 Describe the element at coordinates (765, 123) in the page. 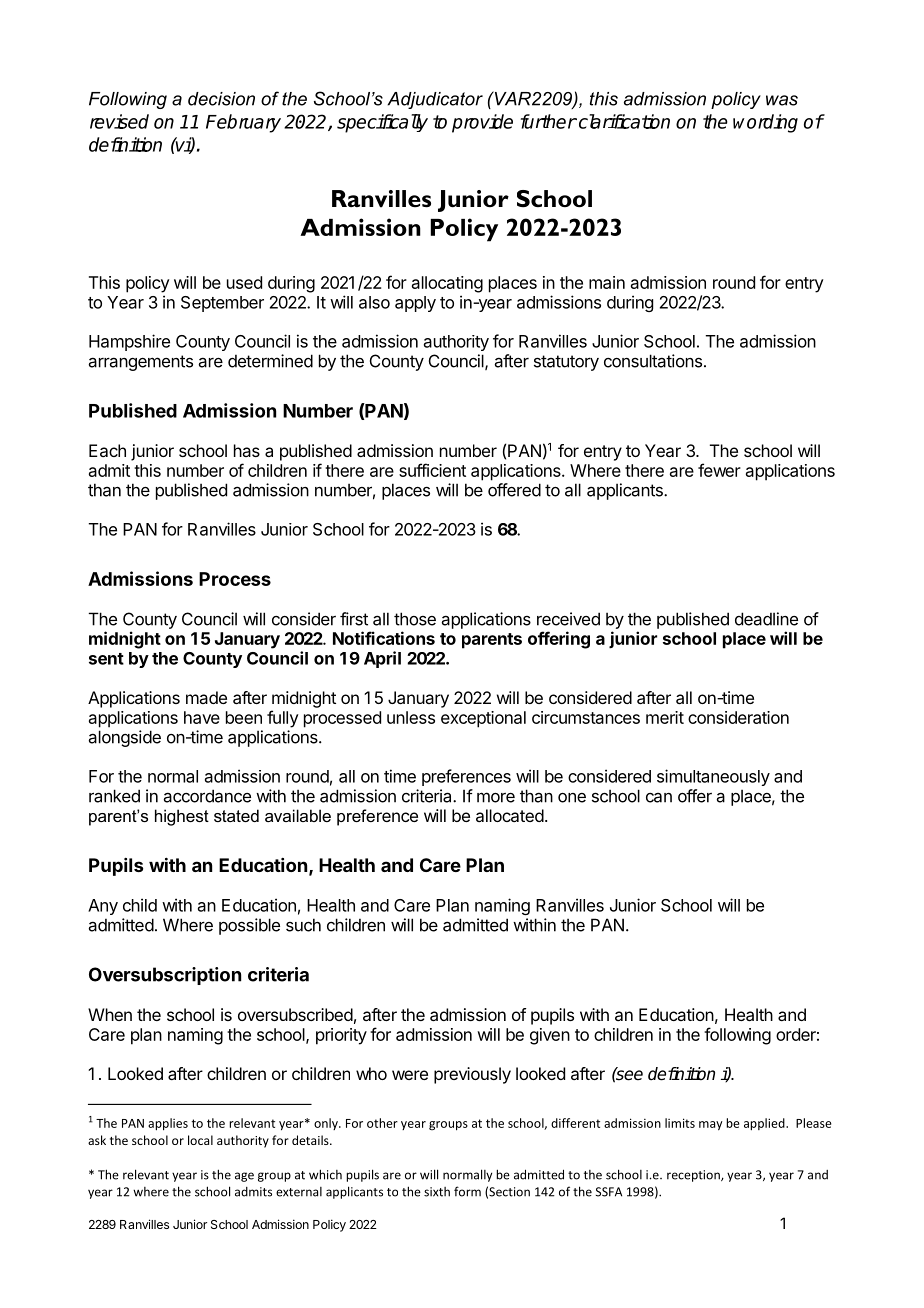

I see `wording` at that location.
